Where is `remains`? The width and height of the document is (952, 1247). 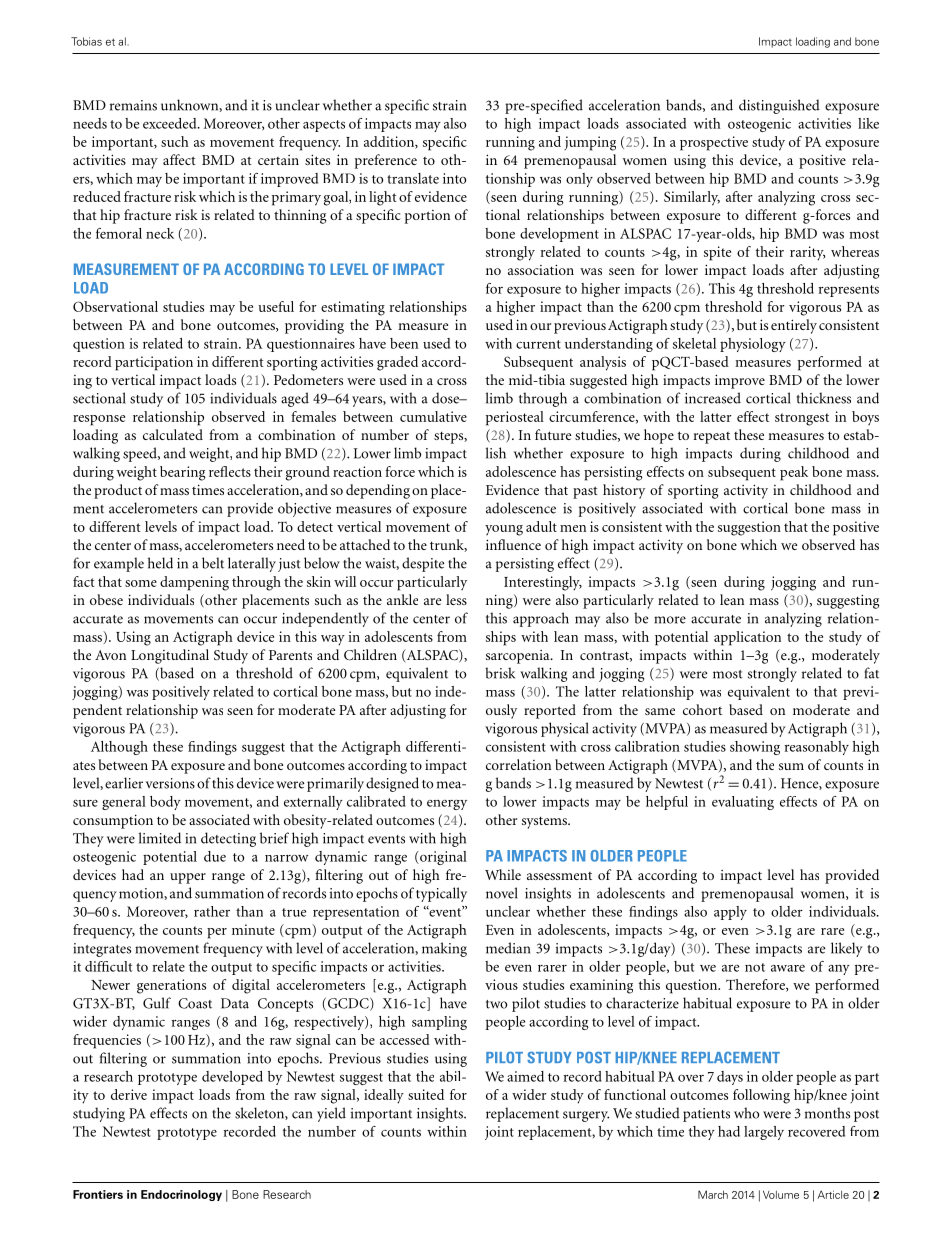
remains is located at coordinates (133, 105).
